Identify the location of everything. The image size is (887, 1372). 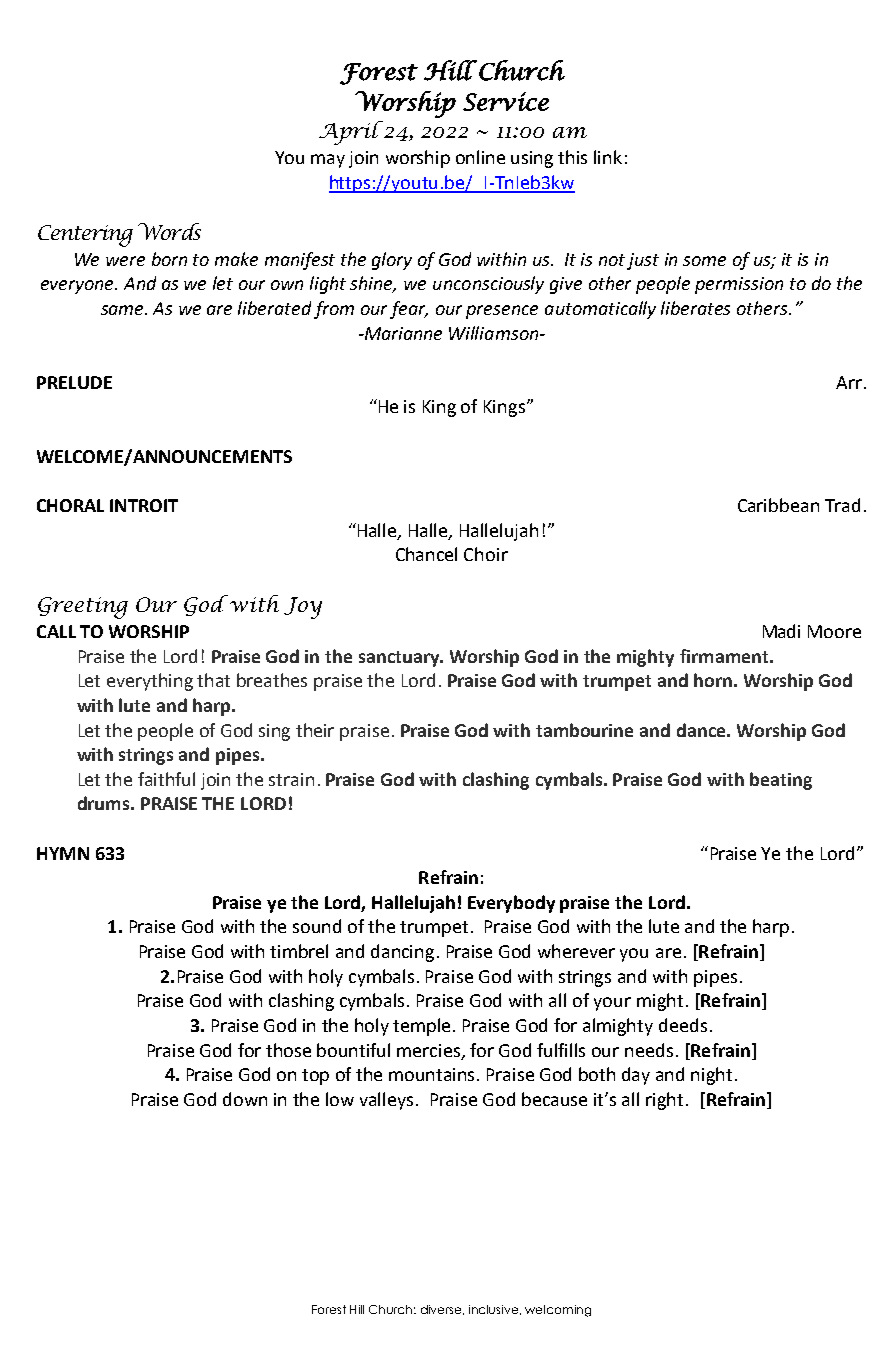
(150, 682).
